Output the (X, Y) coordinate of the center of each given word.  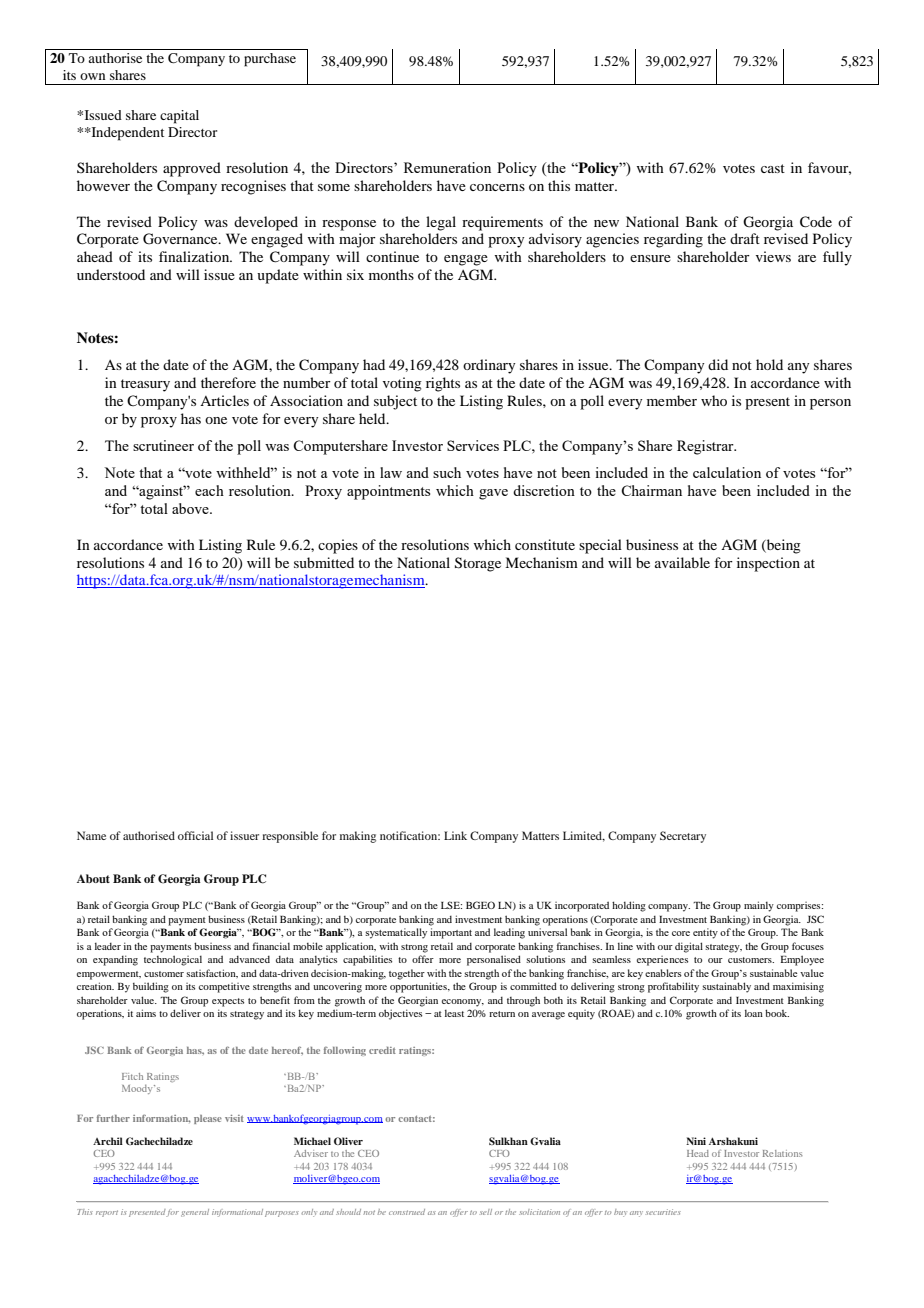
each (209, 490)
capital (179, 117)
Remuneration (447, 167)
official (195, 835)
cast (773, 168)
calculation (727, 472)
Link (455, 835)
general (195, 1213)
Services (473, 445)
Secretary (683, 837)
